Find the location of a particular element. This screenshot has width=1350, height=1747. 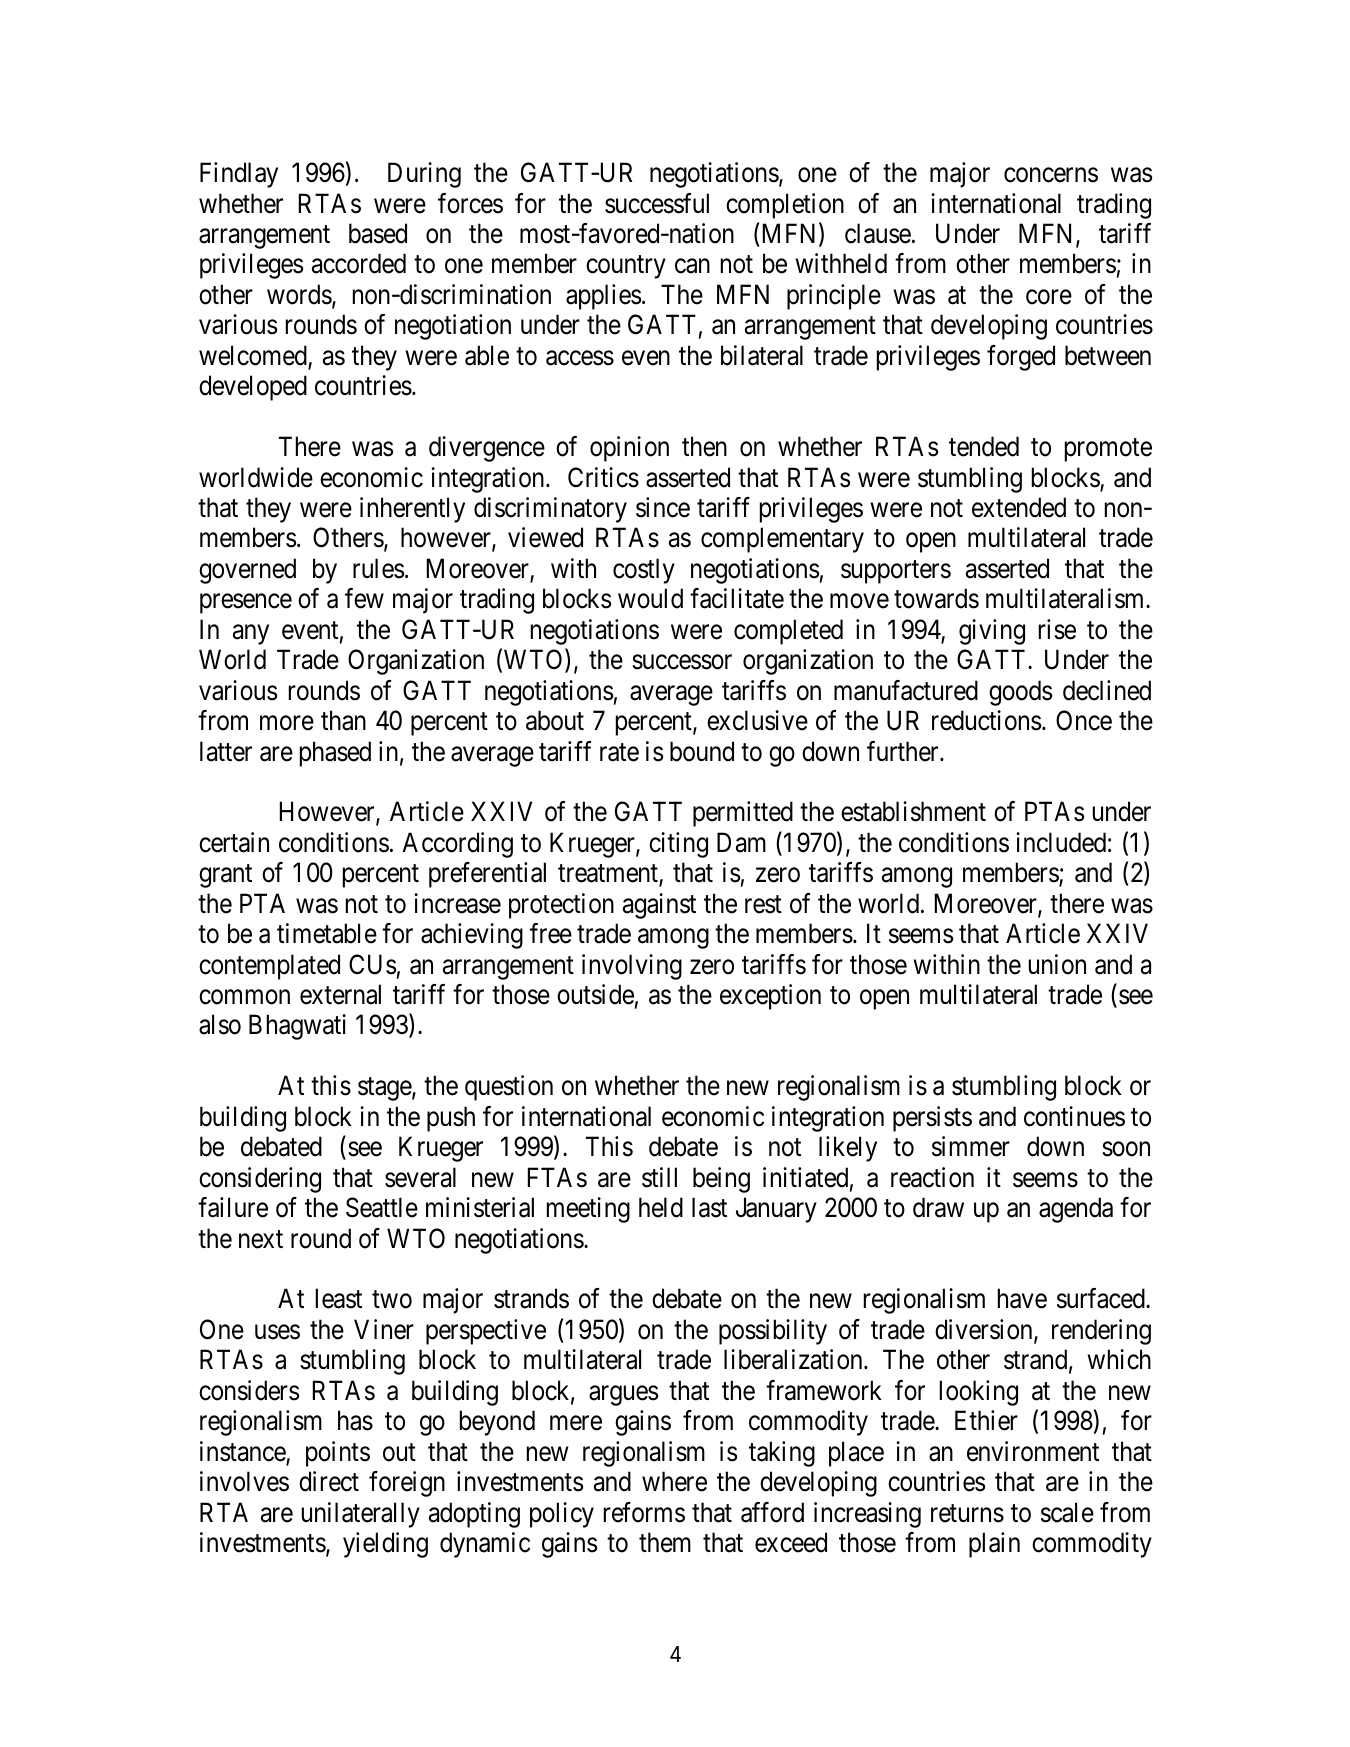

establishment is located at coordinates (913, 811).
